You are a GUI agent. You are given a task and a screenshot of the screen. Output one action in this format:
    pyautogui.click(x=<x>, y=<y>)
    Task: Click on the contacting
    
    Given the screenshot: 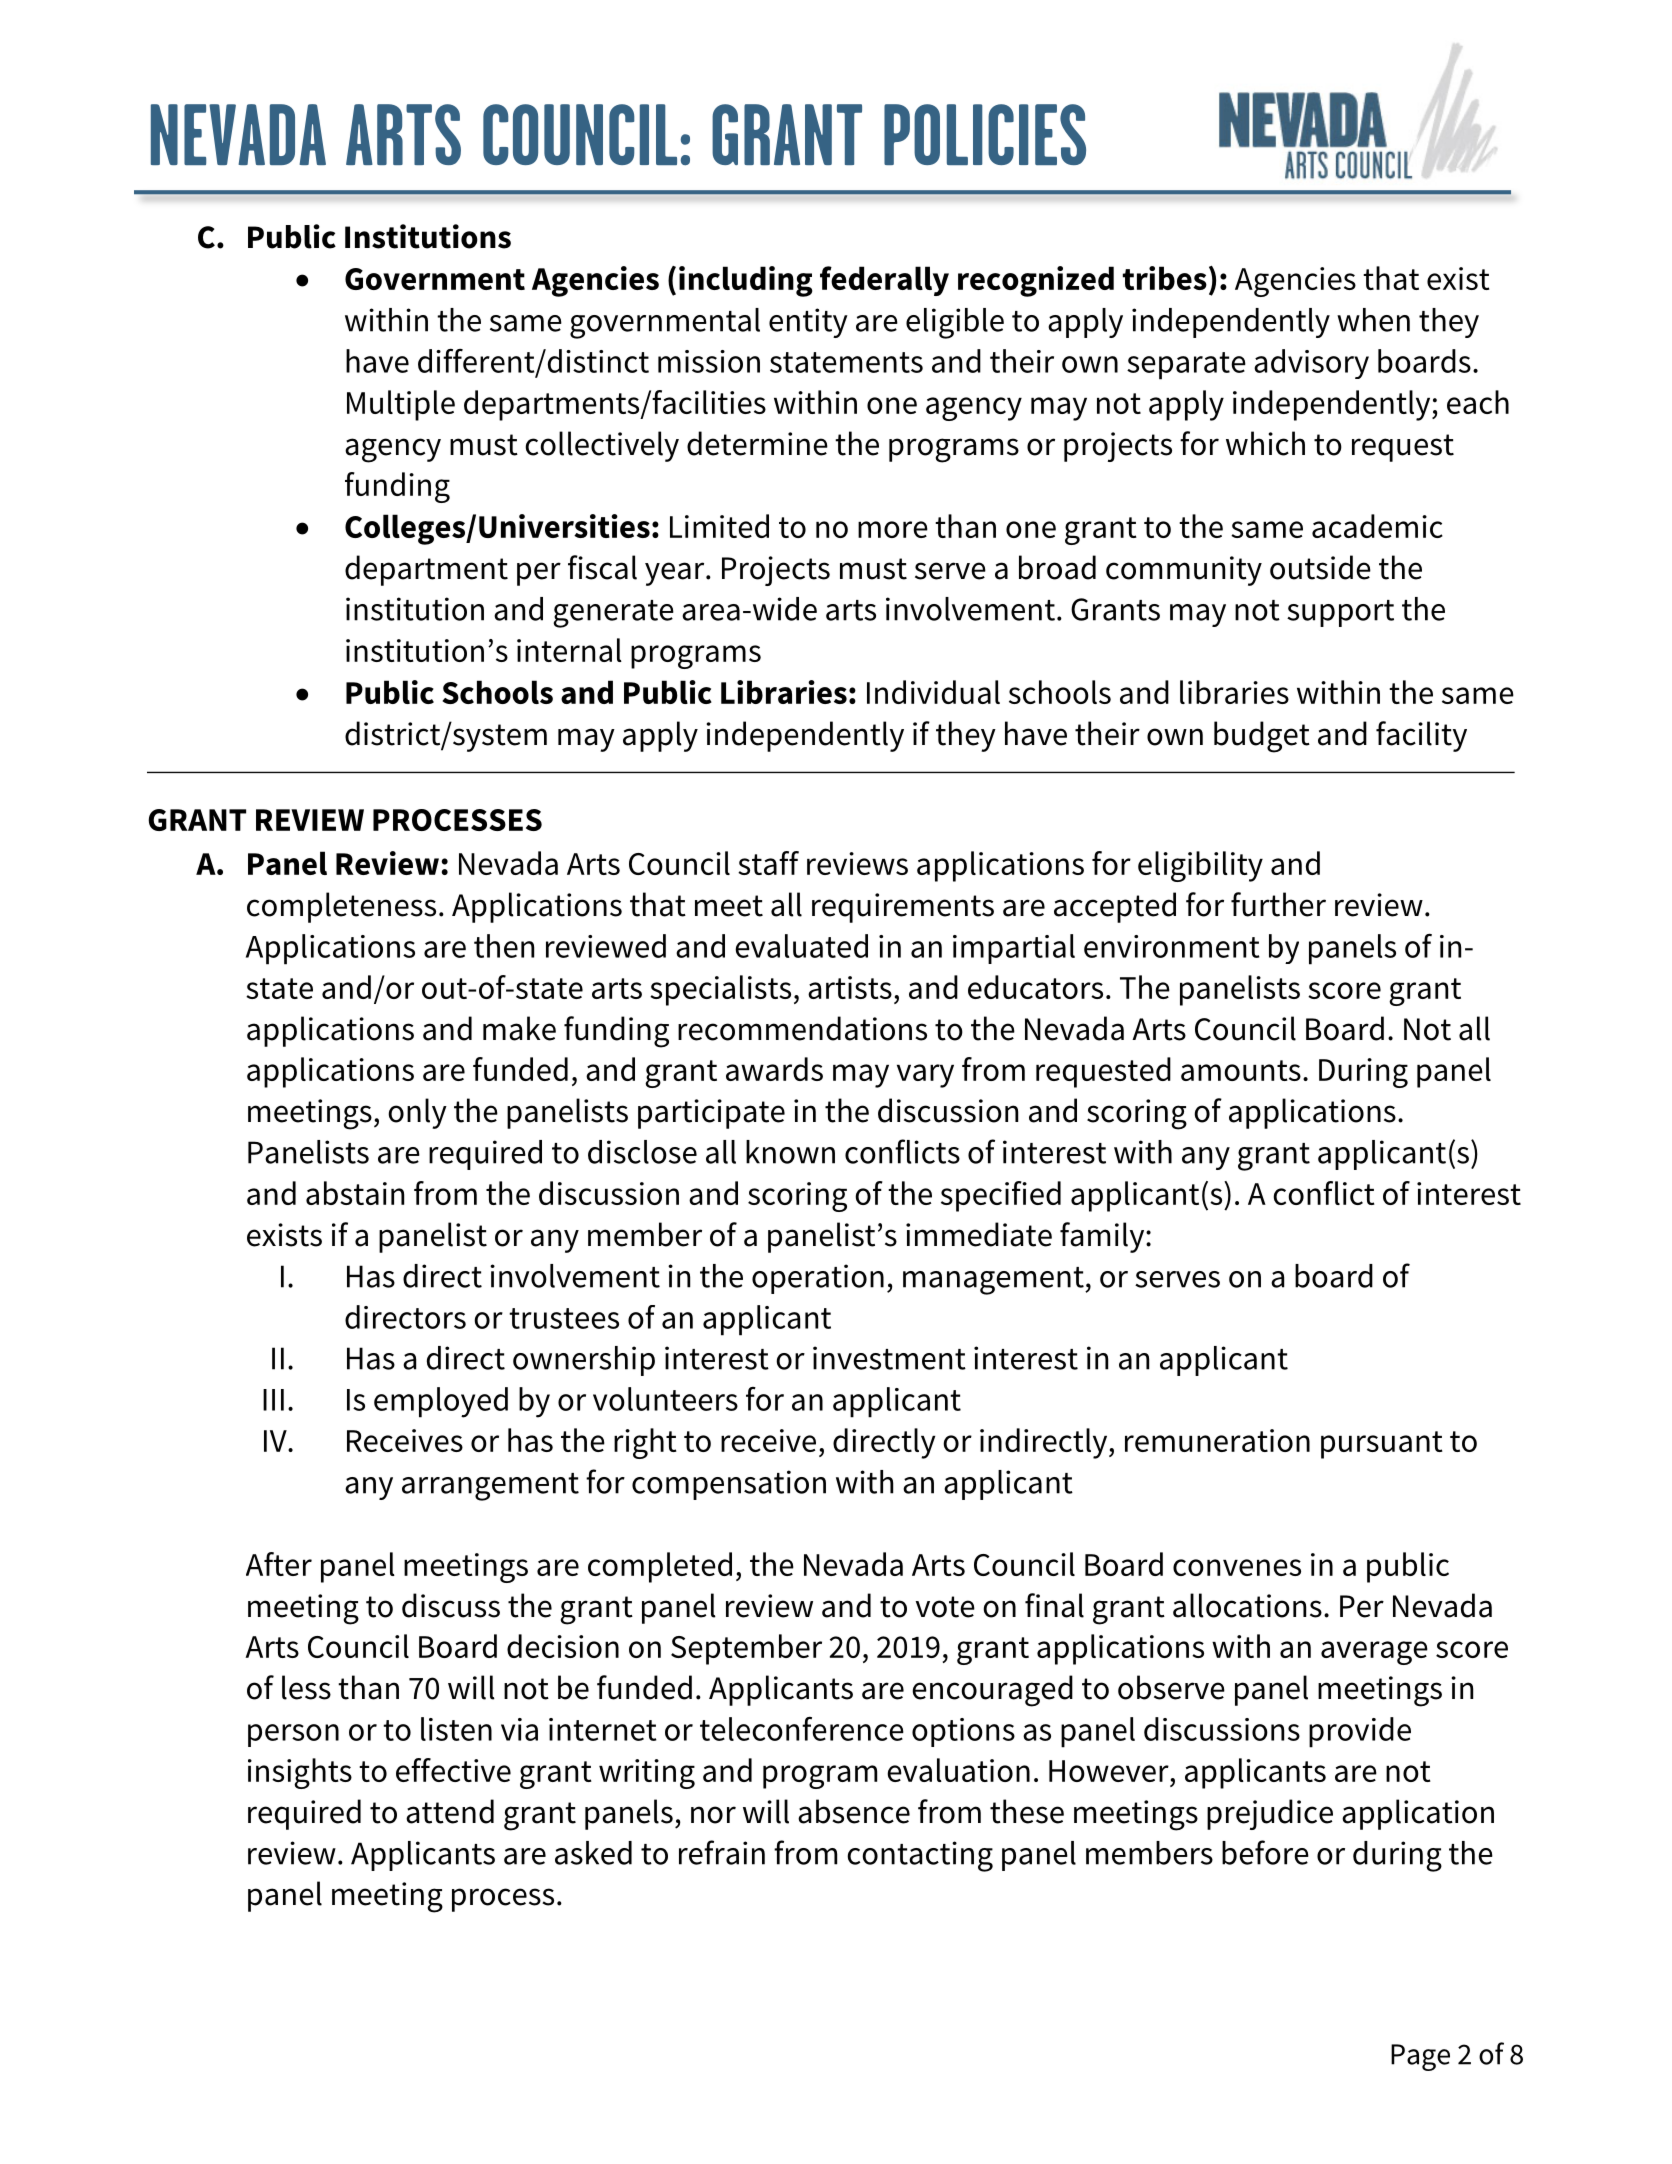 What is the action you would take?
    pyautogui.click(x=920, y=1856)
